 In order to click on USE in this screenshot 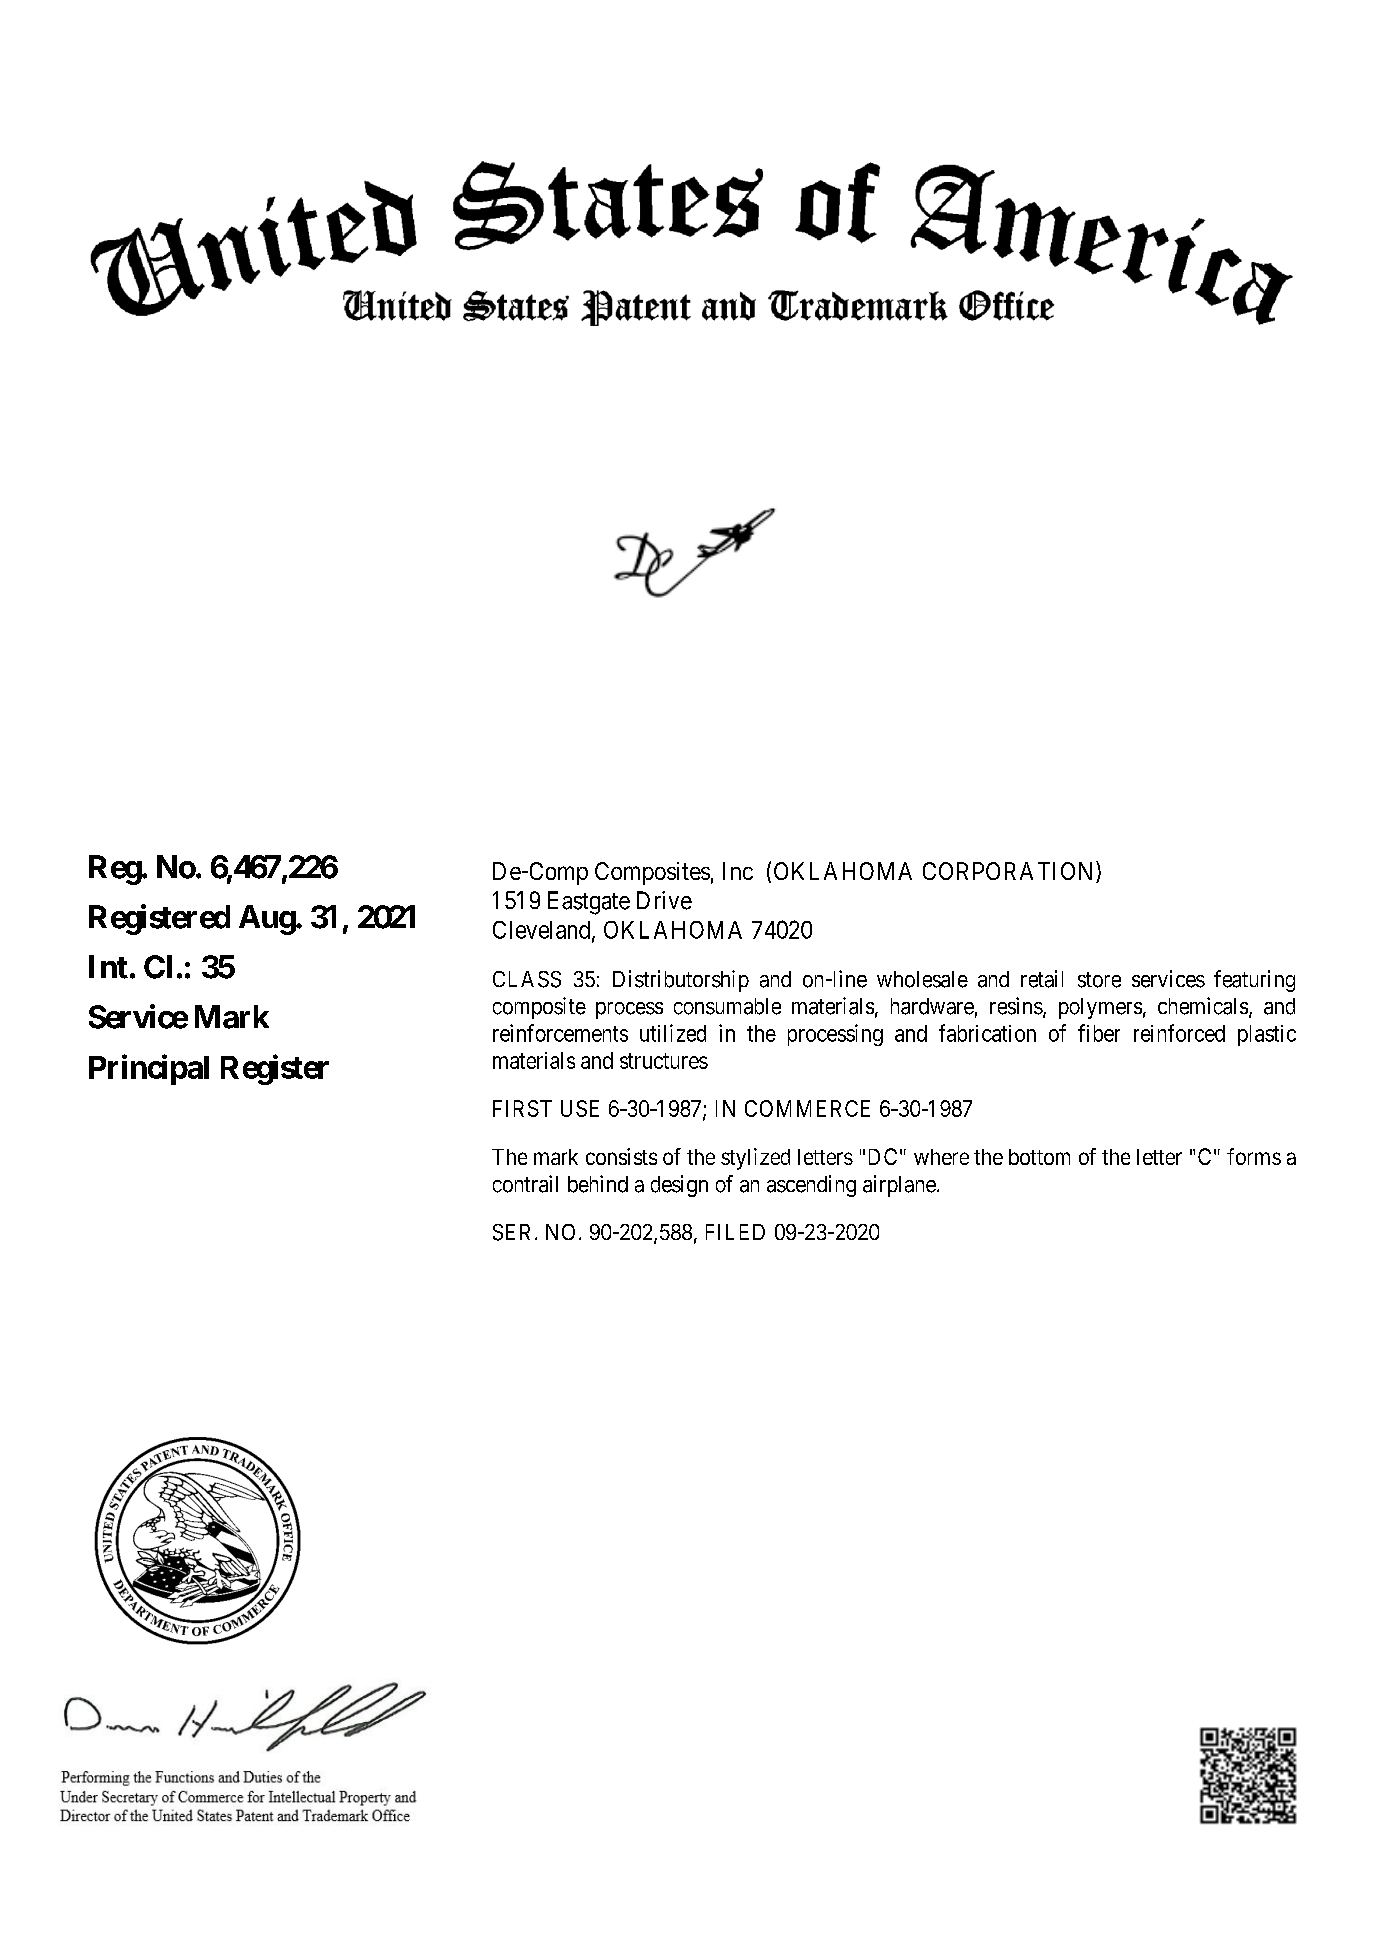, I will do `click(580, 1108)`.
